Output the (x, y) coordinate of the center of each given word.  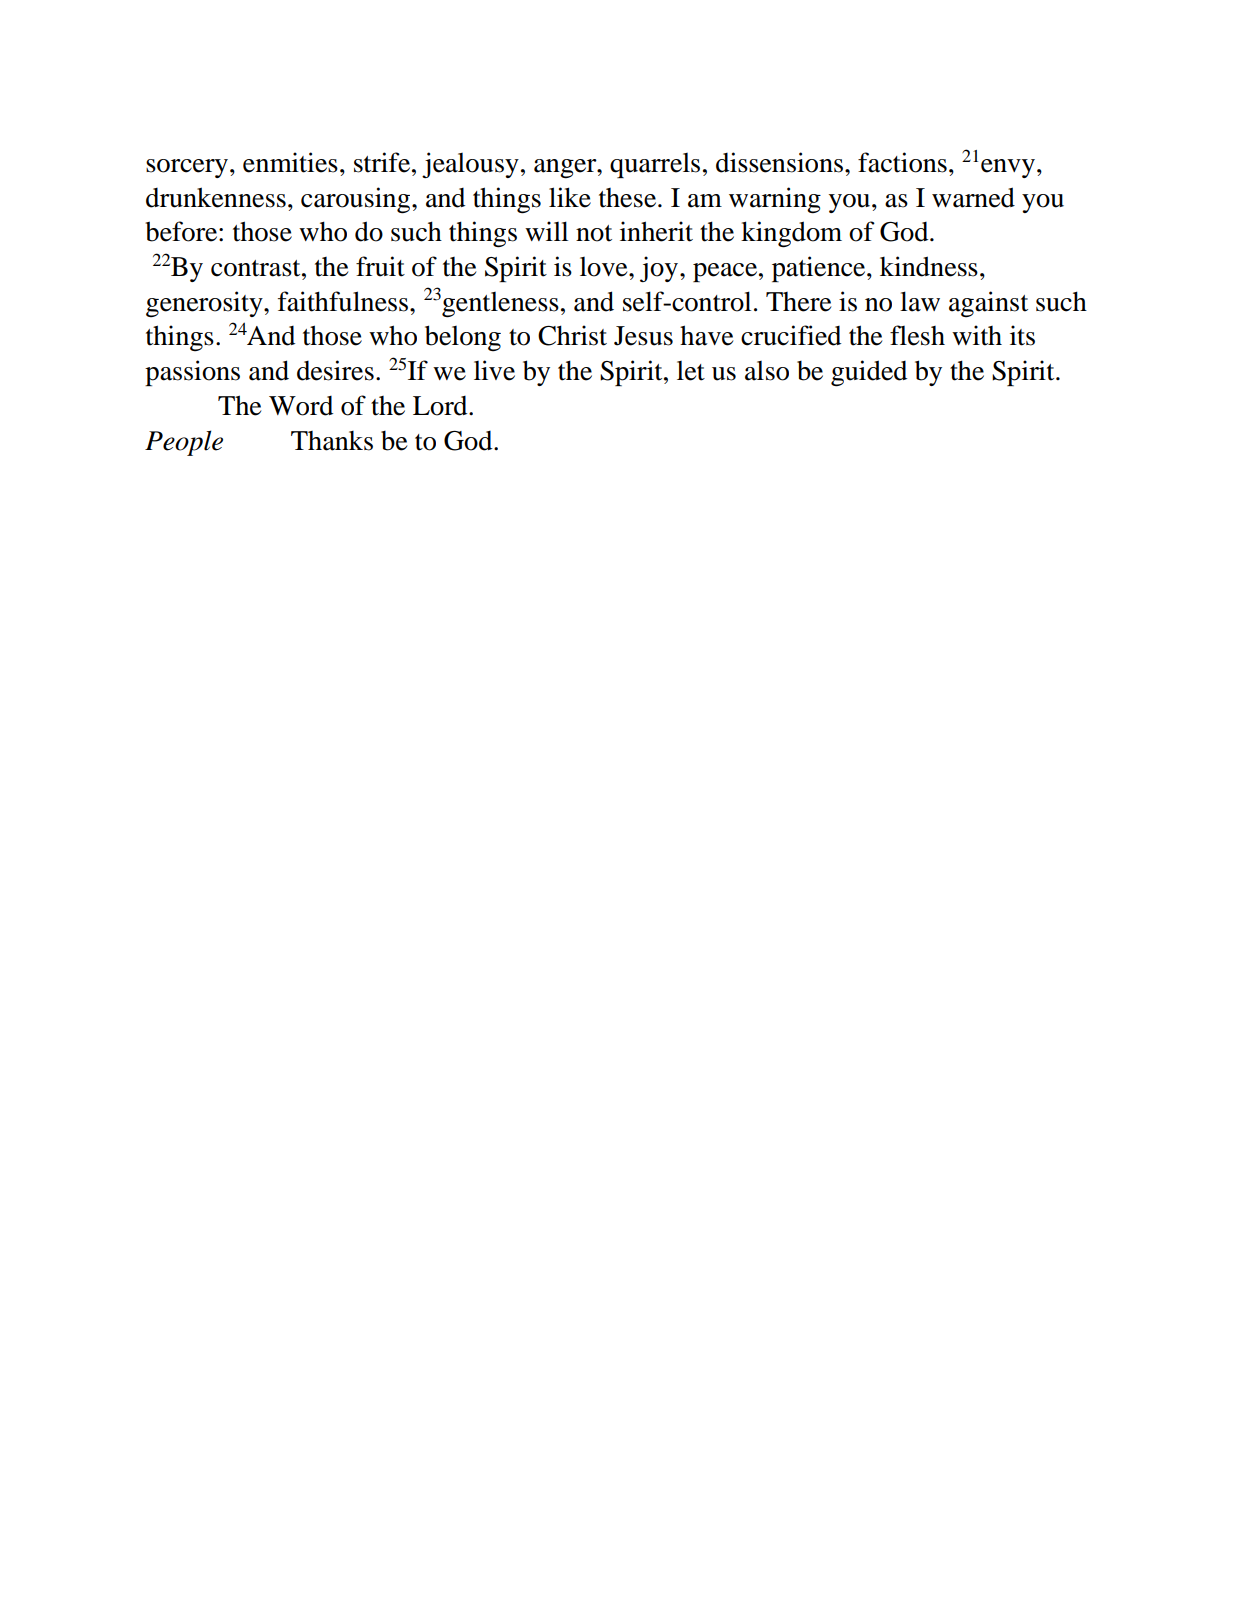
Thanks (332, 441)
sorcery (187, 168)
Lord (441, 406)
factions (902, 162)
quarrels (655, 165)
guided (869, 373)
